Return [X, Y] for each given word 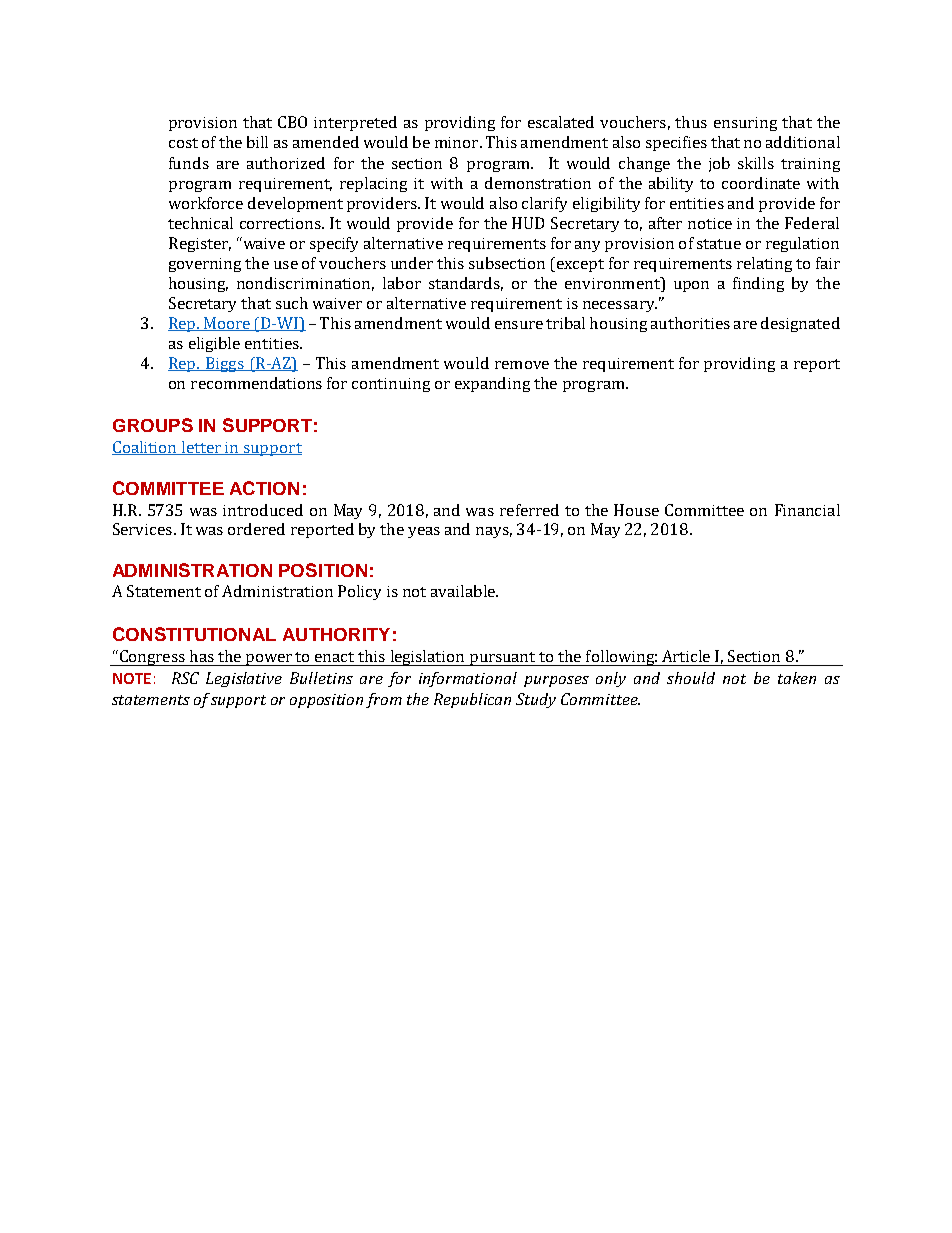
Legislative [244, 679]
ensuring [745, 124]
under [412, 263]
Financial [807, 510]
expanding [492, 384]
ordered [256, 529]
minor [458, 142]
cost [183, 143]
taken [797, 678]
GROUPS [153, 425]
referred [529, 510]
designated [800, 324]
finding [758, 284]
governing [205, 265]
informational [468, 679]
